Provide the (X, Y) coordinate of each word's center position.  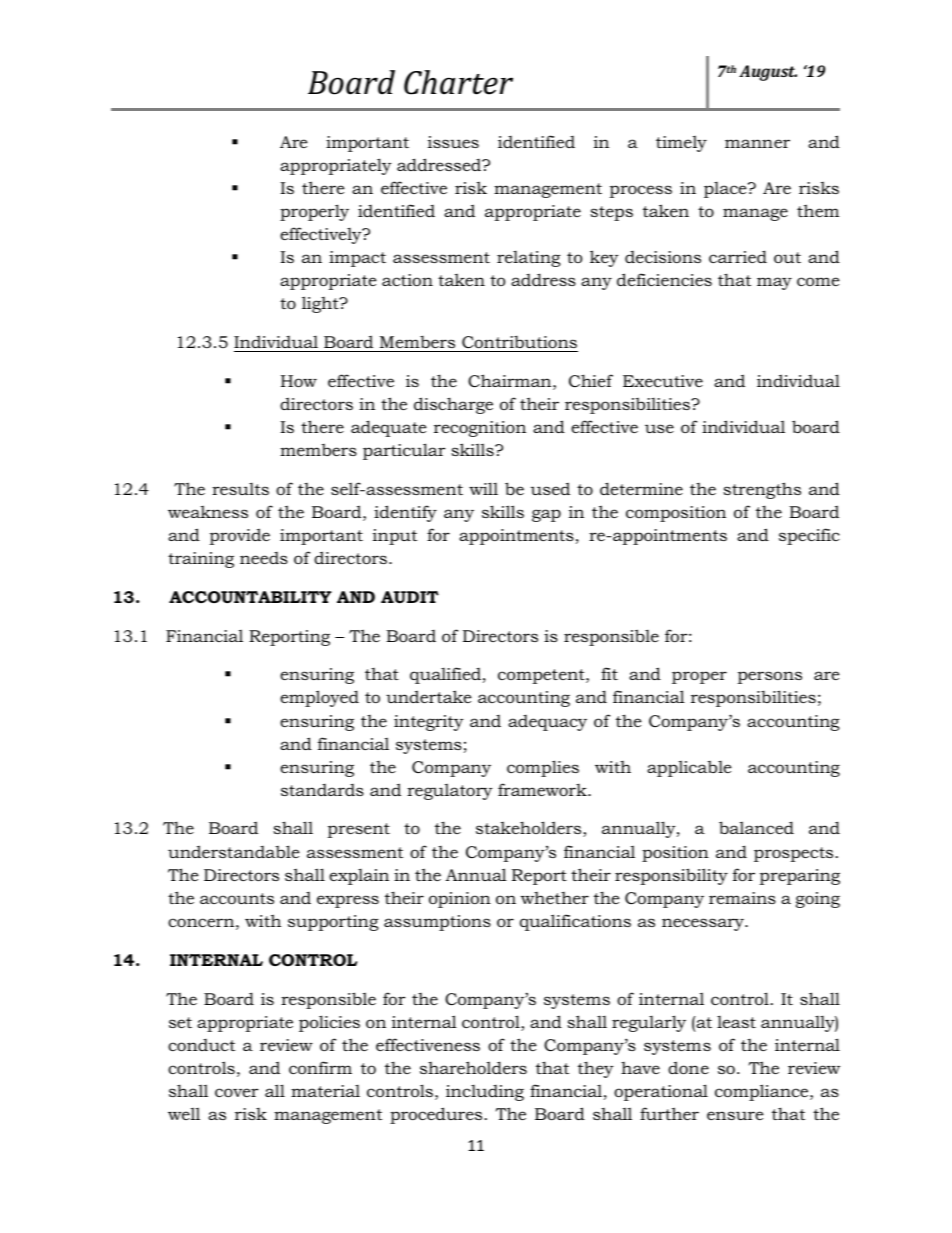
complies (543, 768)
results (240, 489)
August (768, 73)
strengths (762, 490)
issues (453, 142)
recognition (480, 429)
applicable (689, 768)
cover (237, 1092)
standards (322, 790)
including (485, 1093)
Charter (458, 82)
